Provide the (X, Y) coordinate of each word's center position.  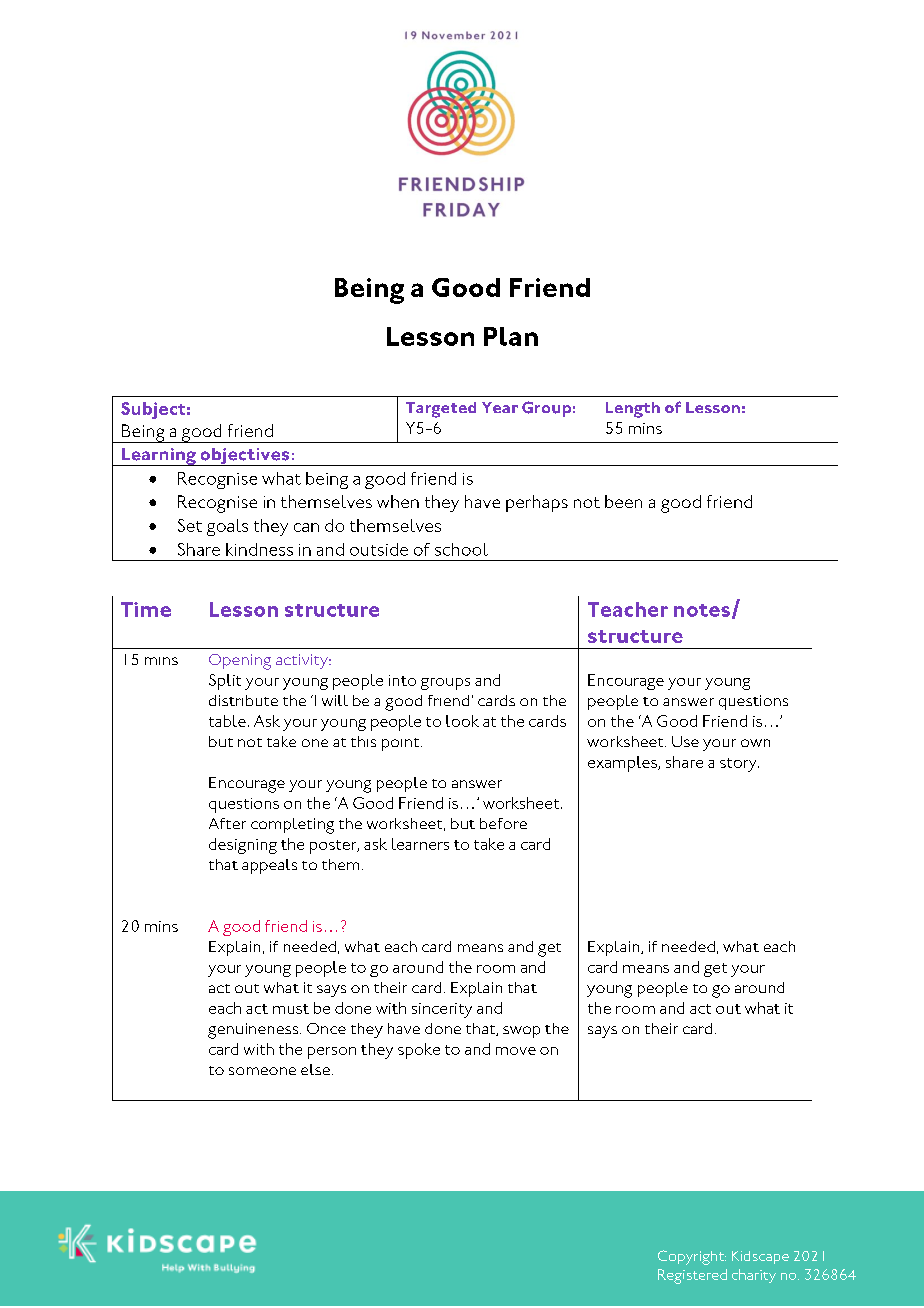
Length (633, 410)
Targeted (441, 410)
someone (262, 1071)
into (402, 680)
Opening (240, 662)
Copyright (692, 1257)
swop (521, 1032)
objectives (245, 457)
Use (685, 741)
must (291, 1009)
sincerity (442, 1010)
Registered (692, 1276)
